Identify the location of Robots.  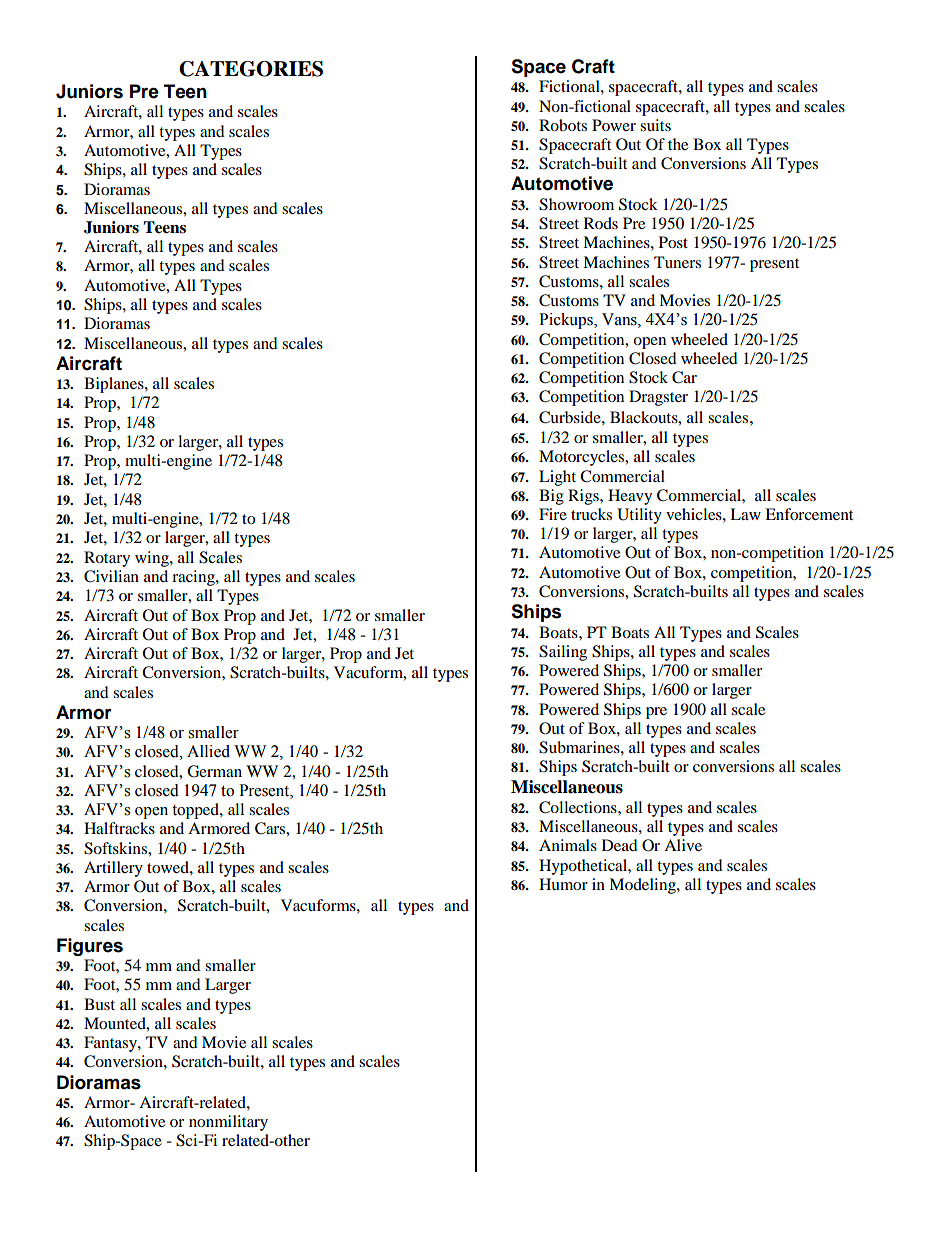
(563, 125).
